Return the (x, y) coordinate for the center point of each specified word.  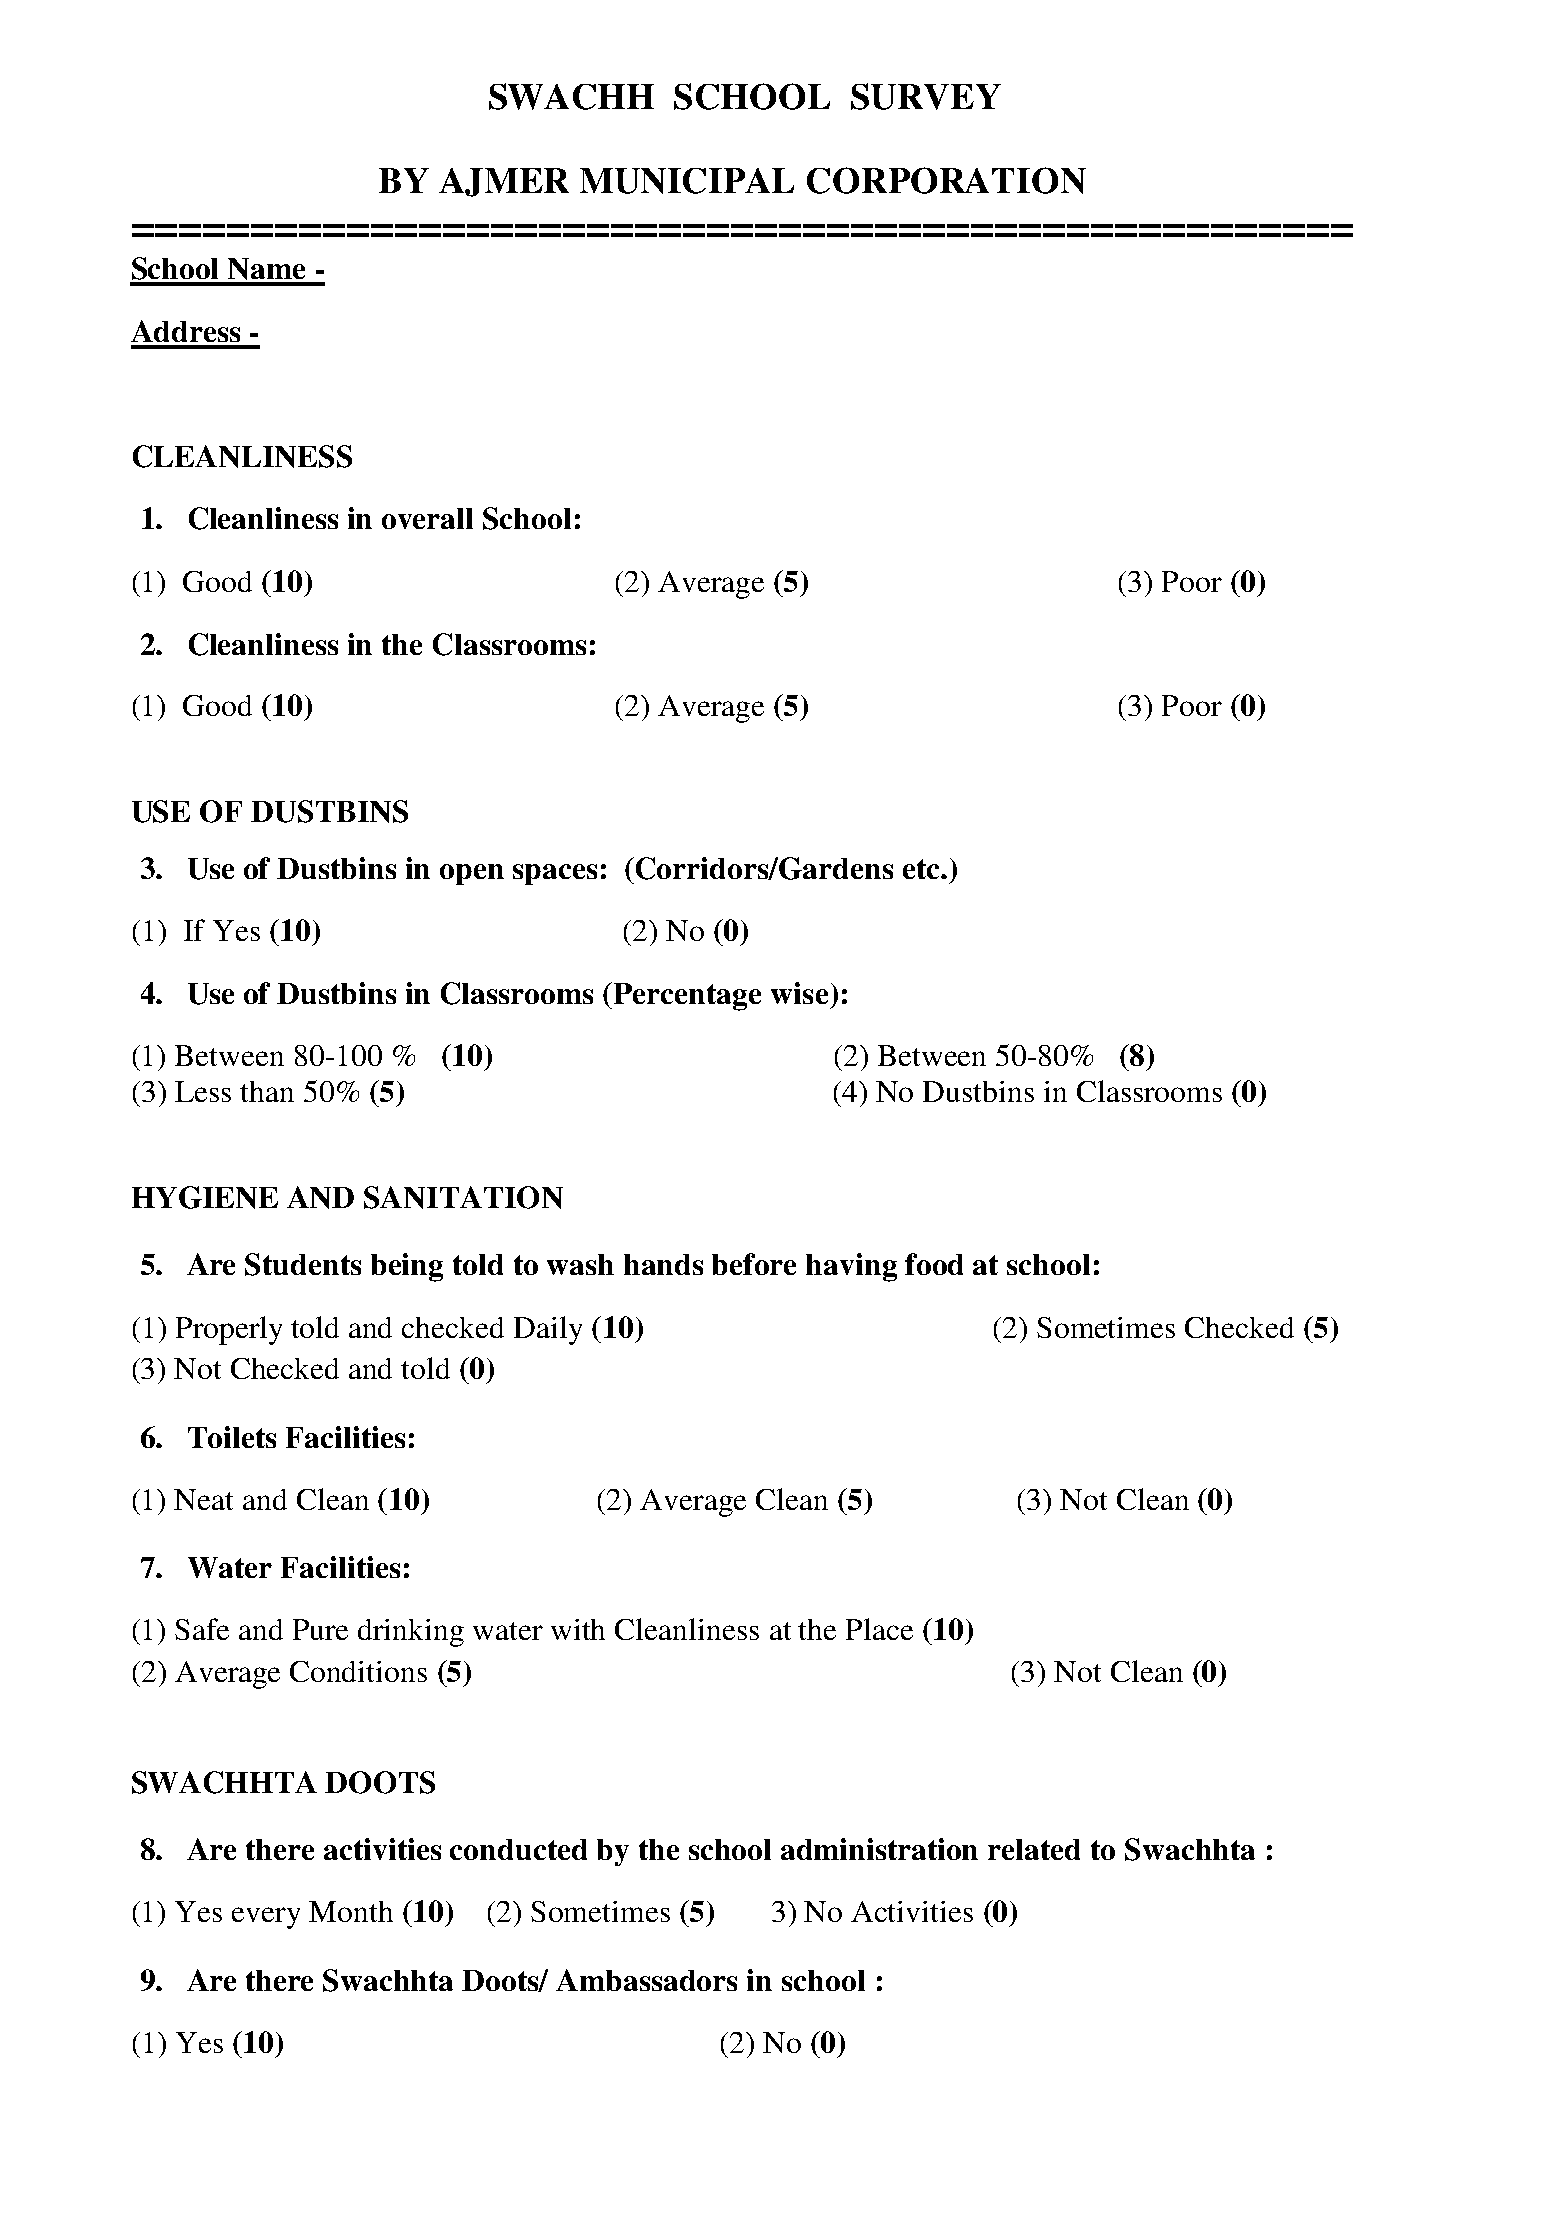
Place (879, 1629)
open (472, 874)
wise (799, 993)
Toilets (232, 1437)
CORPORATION (946, 180)
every (266, 1918)
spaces (555, 874)
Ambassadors (646, 1980)
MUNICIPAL (687, 181)
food (934, 1264)
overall (427, 518)
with (578, 1629)
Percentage (687, 997)
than (267, 1091)
